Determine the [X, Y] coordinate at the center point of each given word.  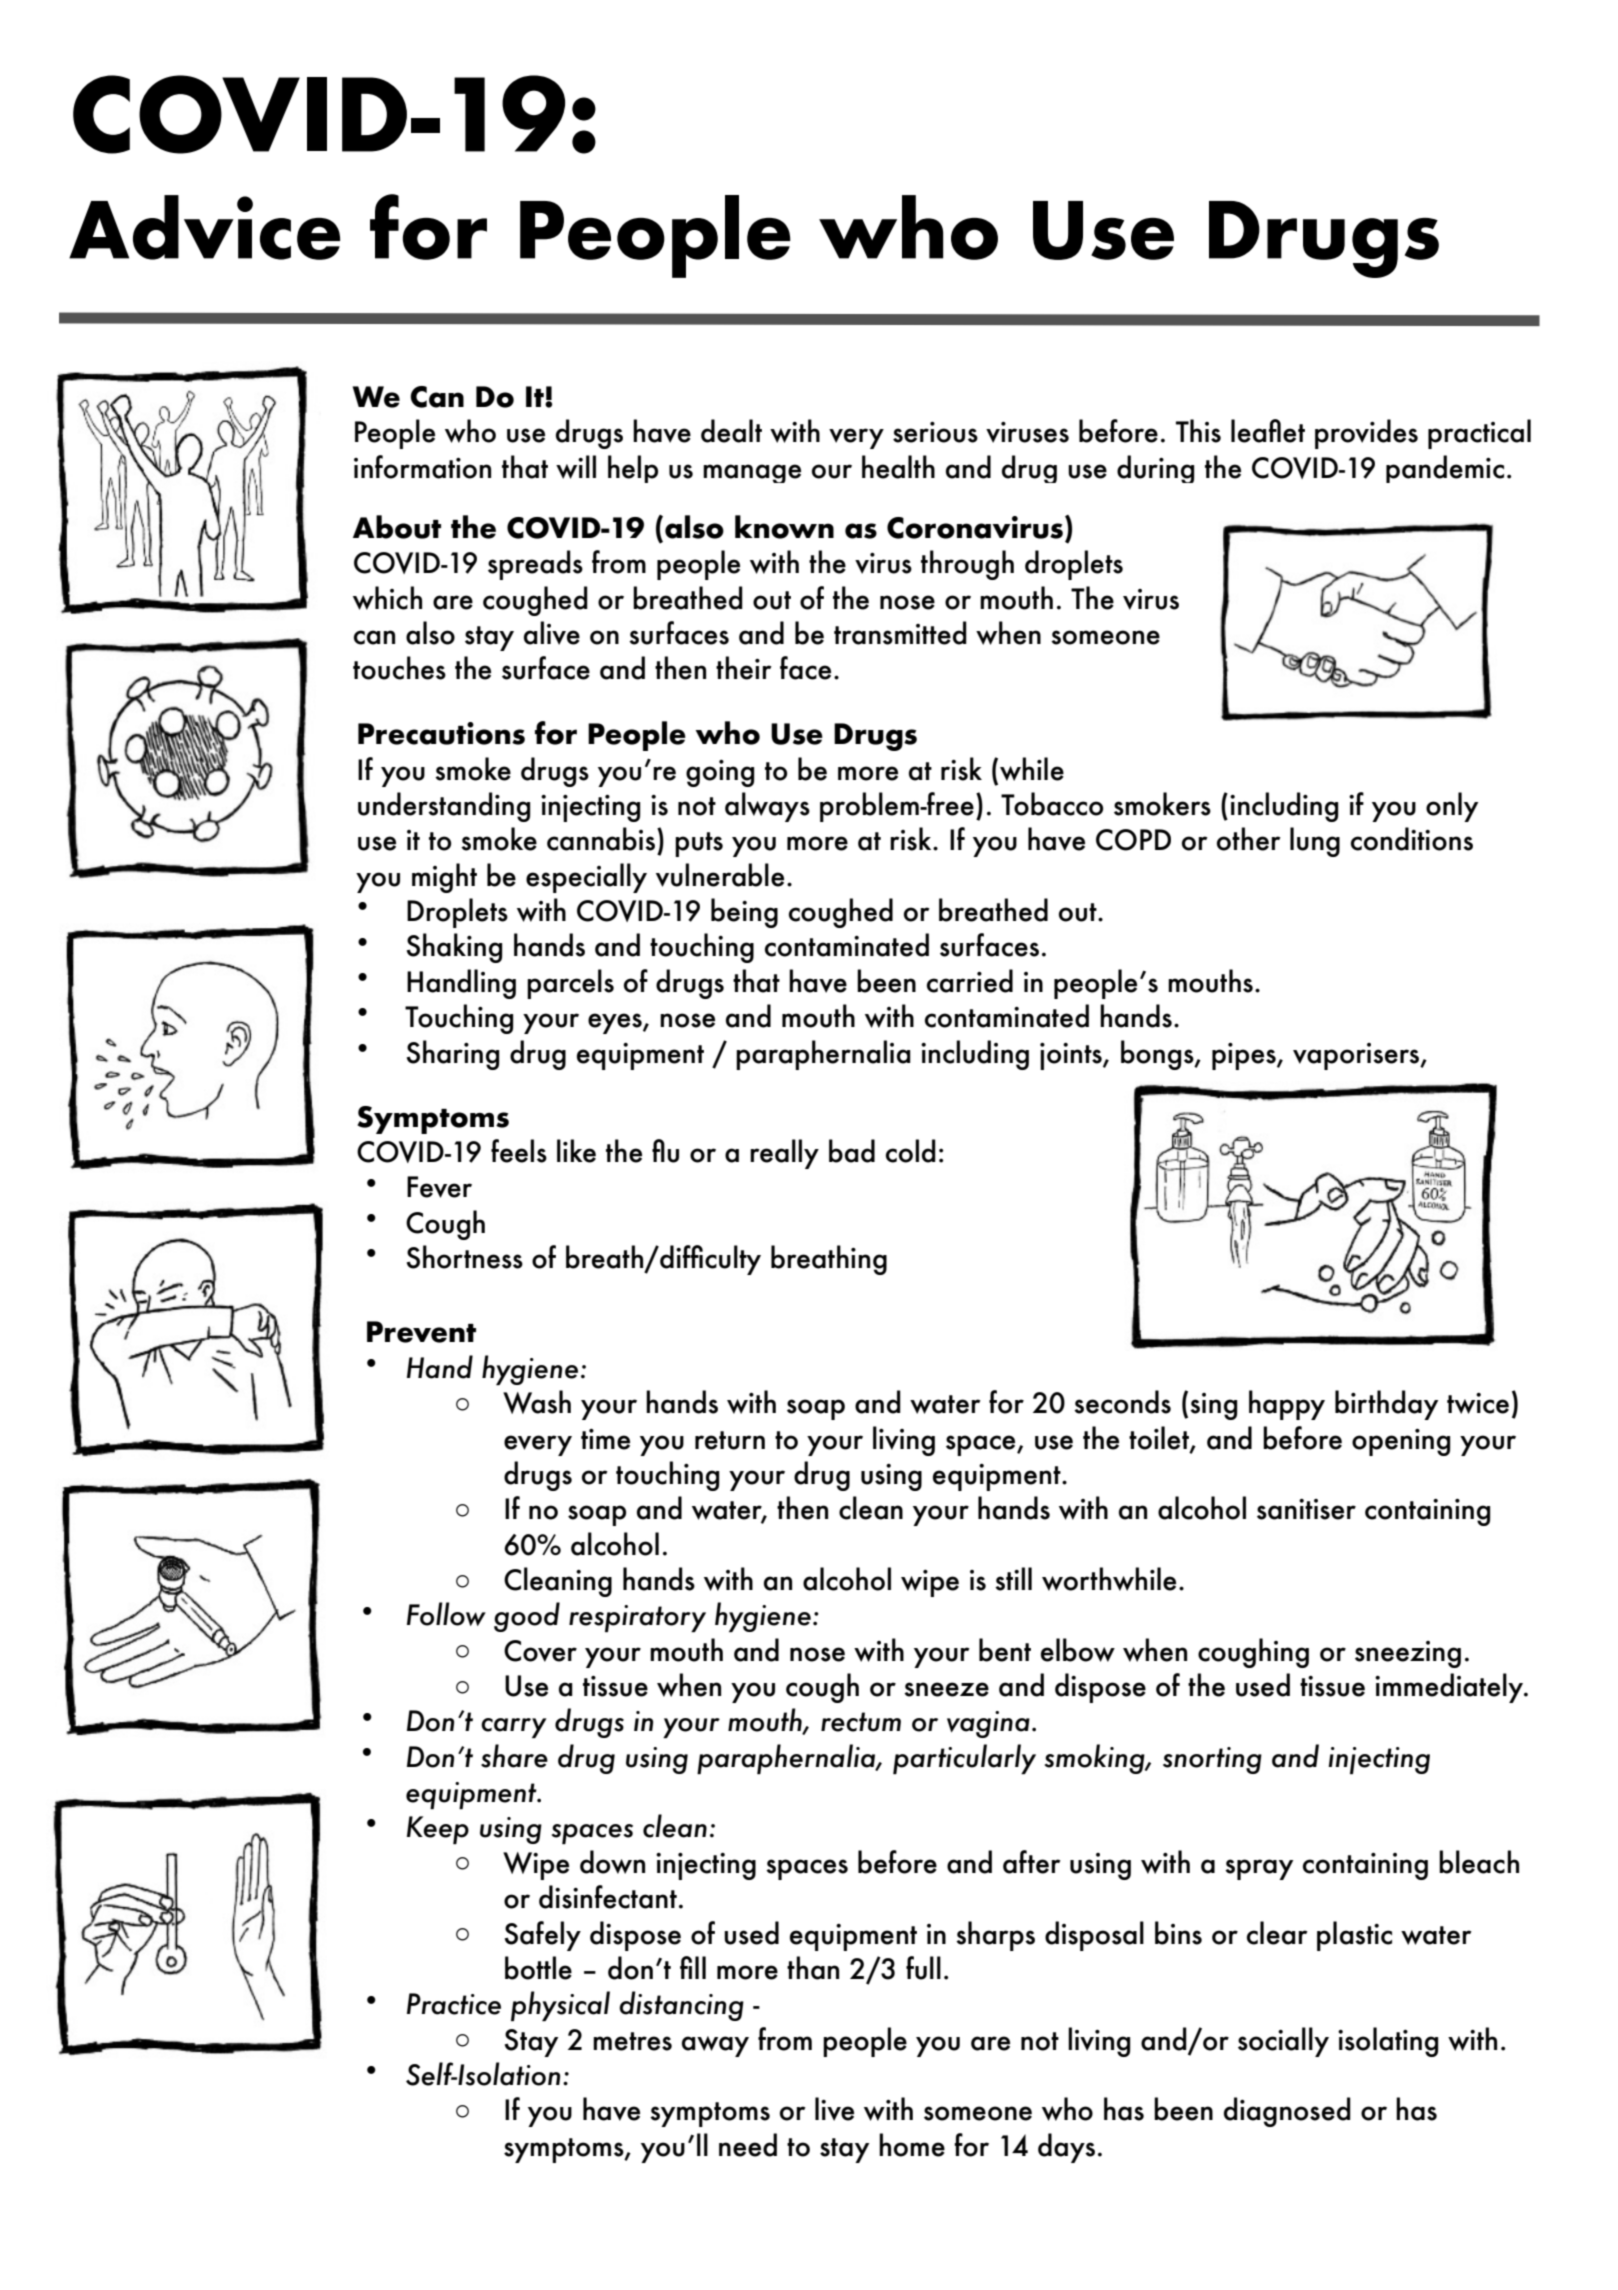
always [767, 807]
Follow [446, 1614]
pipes [1245, 1056]
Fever [439, 1187]
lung [1315, 842]
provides [1366, 434]
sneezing [1408, 1654]
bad [852, 1151]
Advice [204, 227]
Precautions [441, 733]
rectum [861, 1722]
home [912, 2145]
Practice [454, 2004]
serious [935, 432]
